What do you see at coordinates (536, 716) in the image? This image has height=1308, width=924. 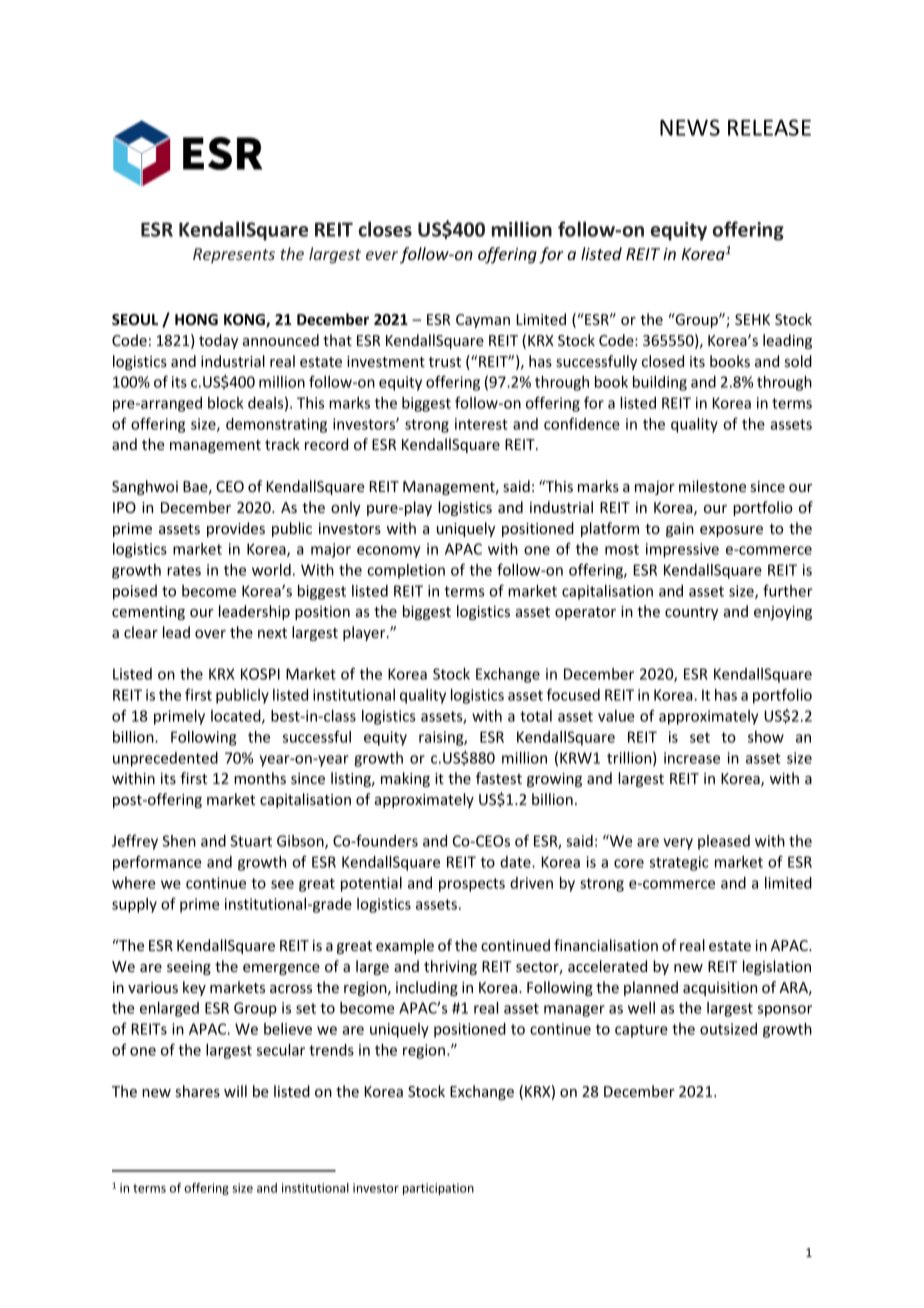 I see `total` at bounding box center [536, 716].
